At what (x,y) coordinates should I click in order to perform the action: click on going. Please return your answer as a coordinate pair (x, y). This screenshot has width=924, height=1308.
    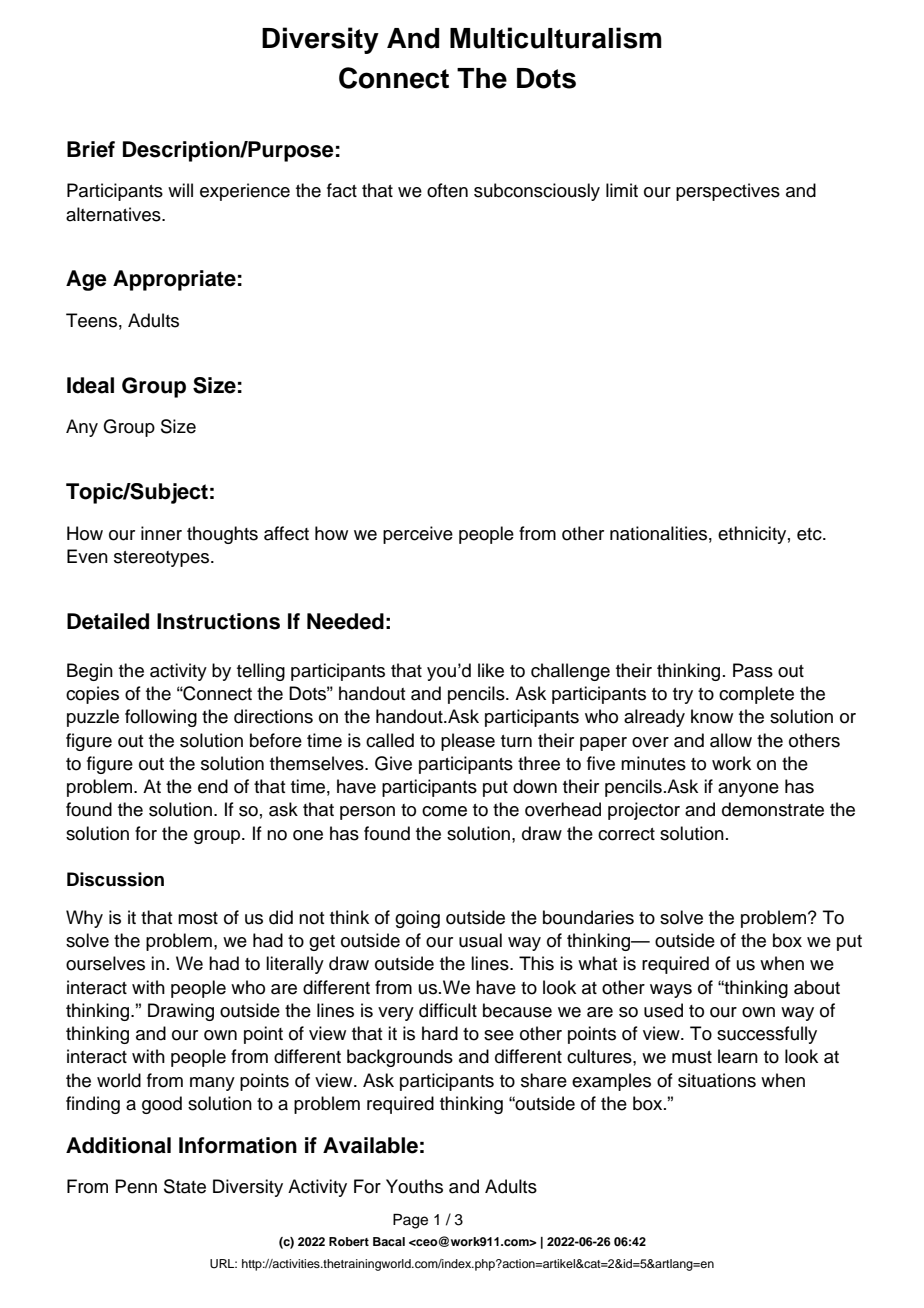
    Looking at the image, I should click on (417, 919).
